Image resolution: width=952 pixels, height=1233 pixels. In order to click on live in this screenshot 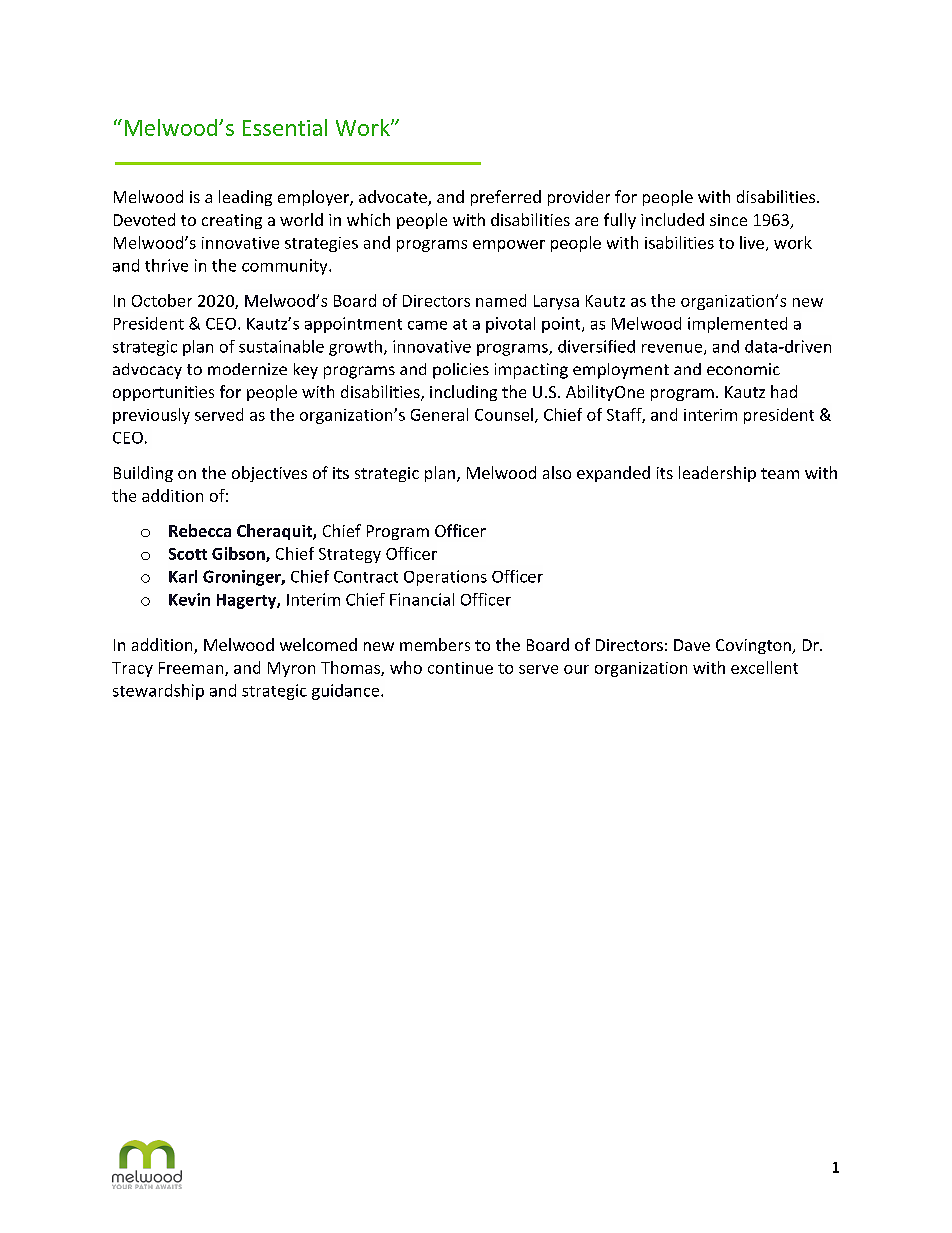, I will do `click(752, 242)`.
